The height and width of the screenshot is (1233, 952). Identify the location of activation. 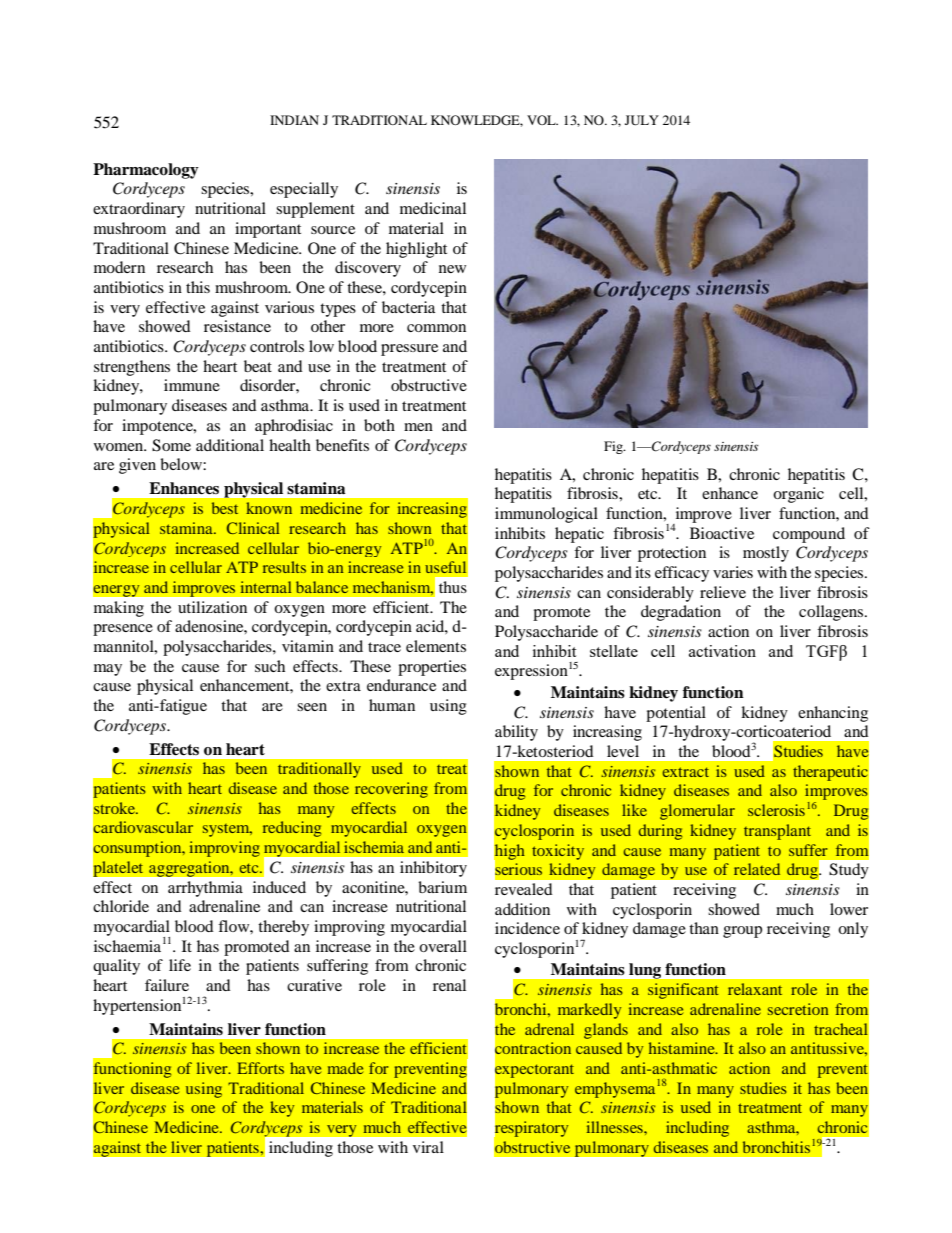
(722, 651).
